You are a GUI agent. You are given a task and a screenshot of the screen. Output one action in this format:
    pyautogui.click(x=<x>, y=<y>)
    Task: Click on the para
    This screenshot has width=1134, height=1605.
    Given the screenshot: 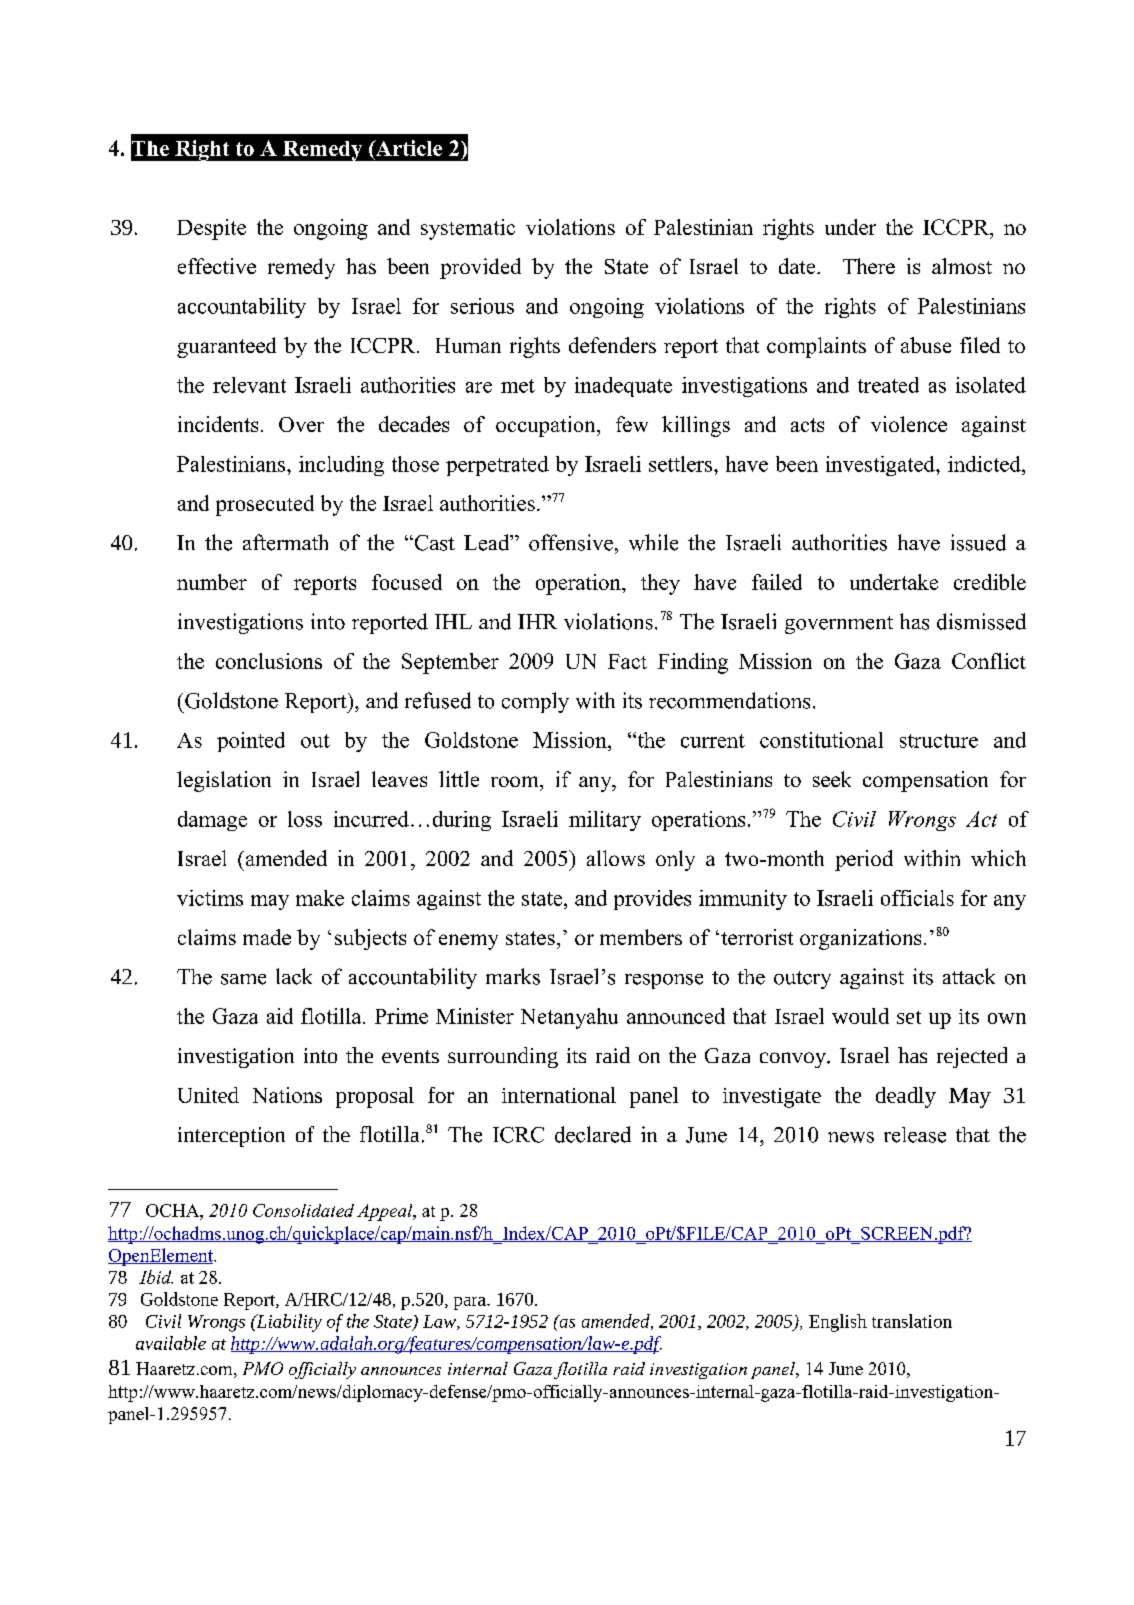 What is the action you would take?
    pyautogui.click(x=471, y=1303)
